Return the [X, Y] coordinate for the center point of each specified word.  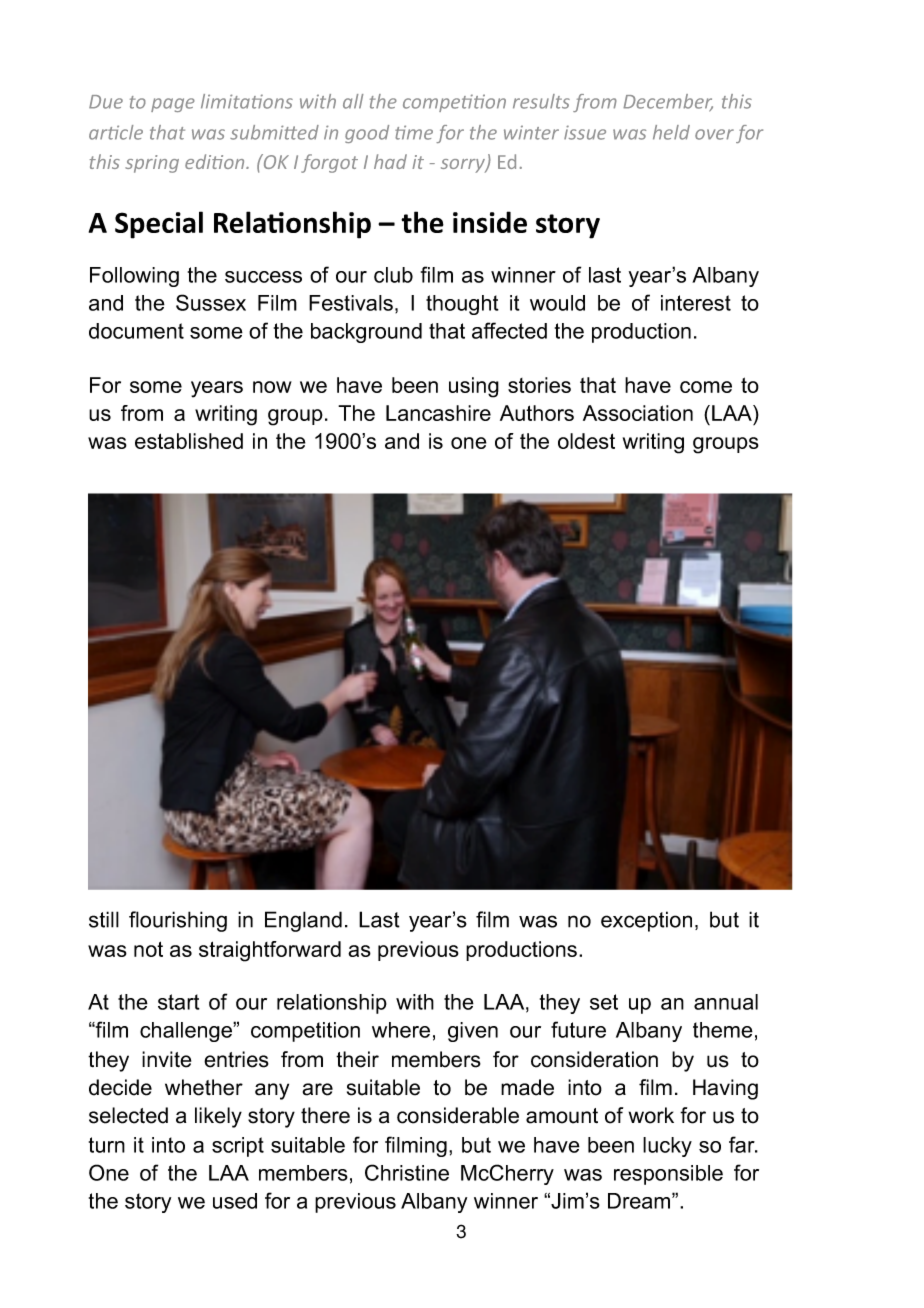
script [238, 1147]
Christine [407, 1172]
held [671, 132]
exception [646, 921]
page [173, 105]
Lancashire [438, 413]
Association [638, 413]
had [390, 161]
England [303, 921]
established [189, 441]
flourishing [178, 921]
